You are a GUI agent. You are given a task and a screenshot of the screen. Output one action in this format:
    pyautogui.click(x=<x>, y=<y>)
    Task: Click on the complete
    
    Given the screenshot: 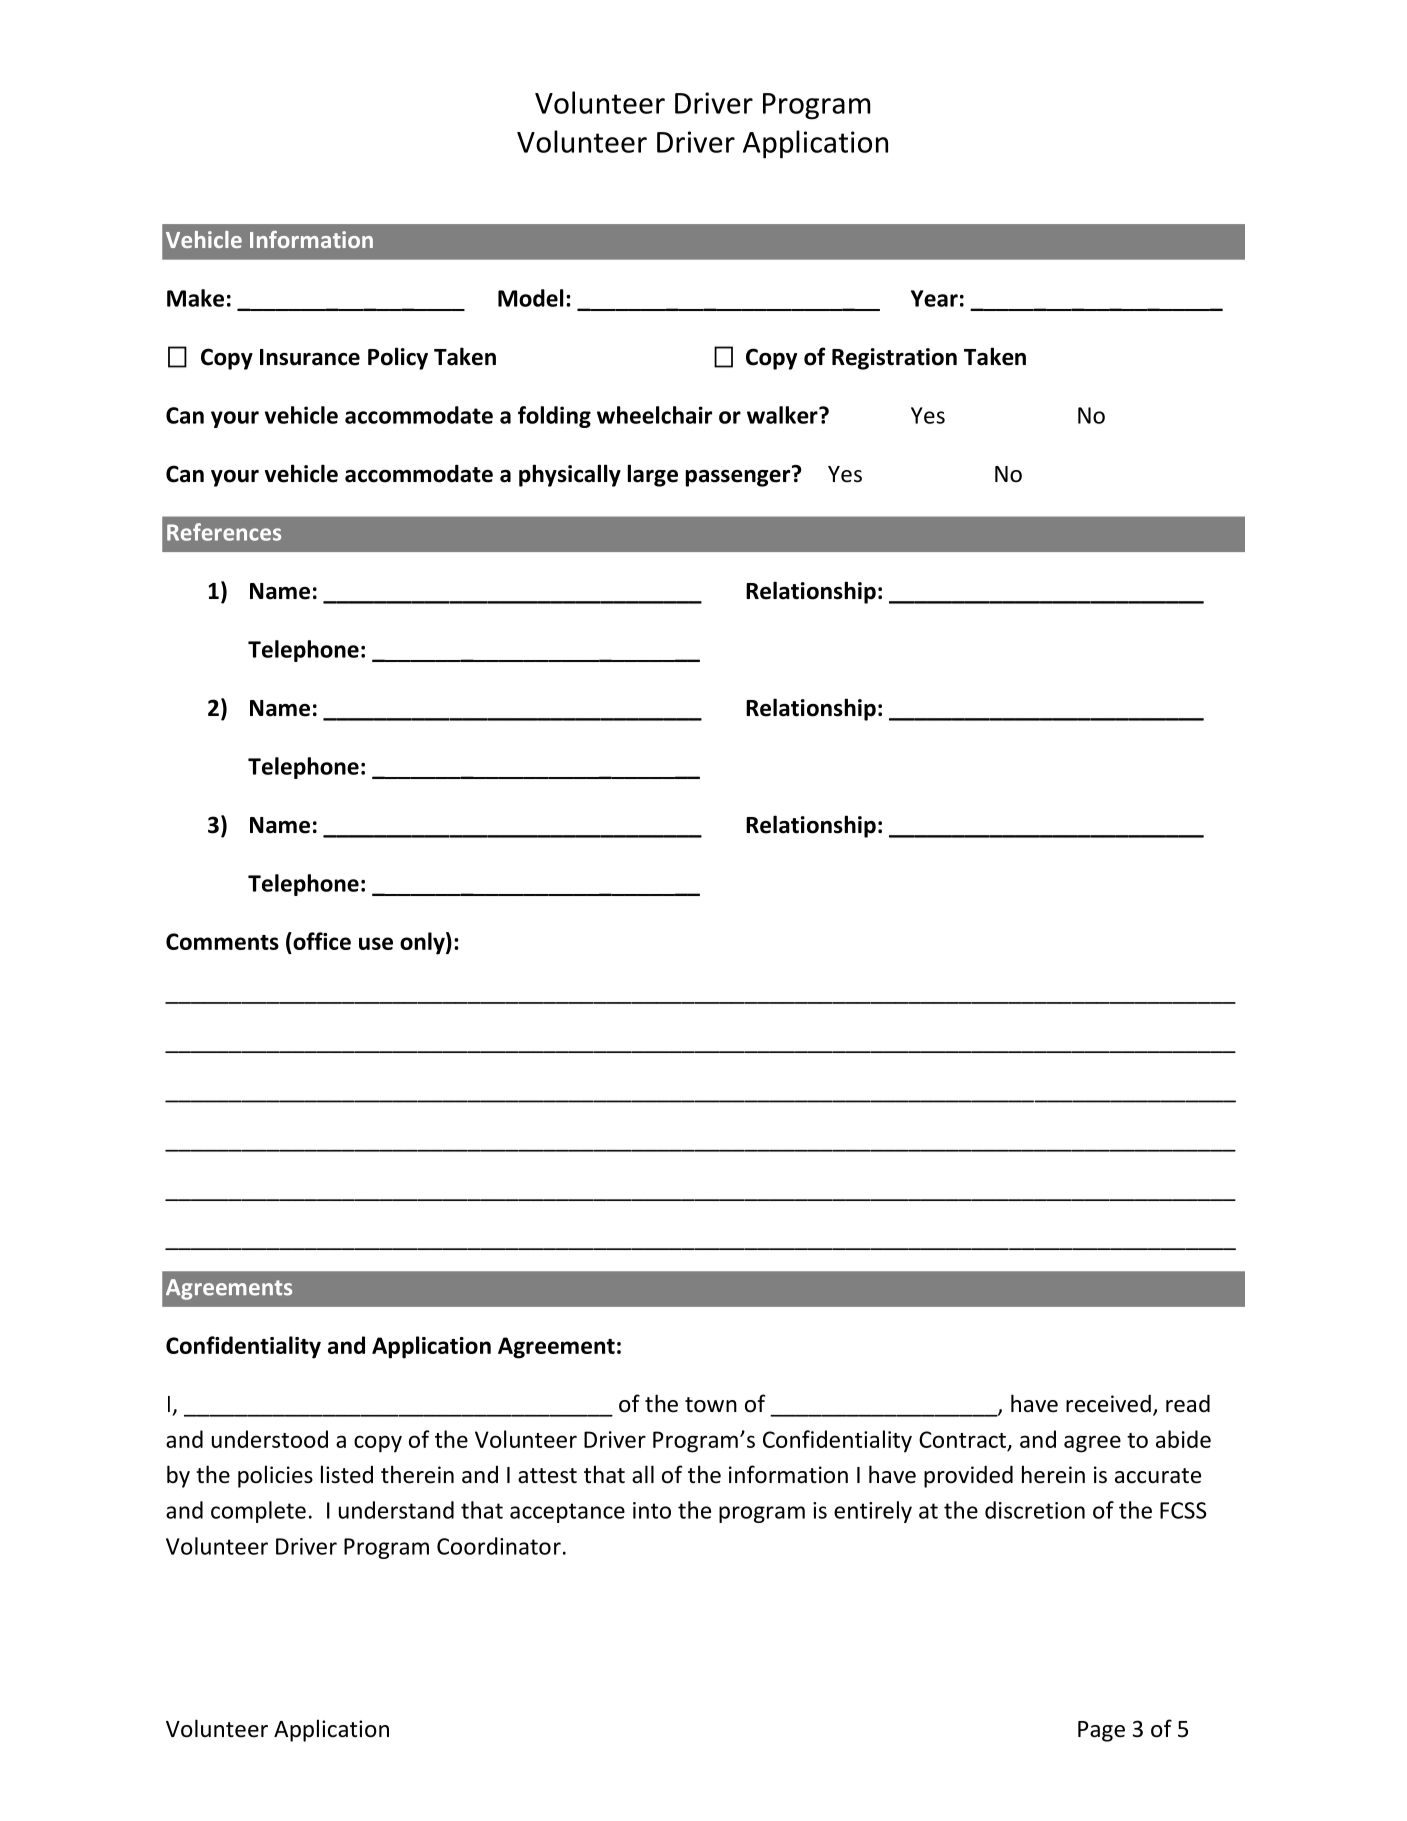 What is the action you would take?
    pyautogui.click(x=258, y=1512)
